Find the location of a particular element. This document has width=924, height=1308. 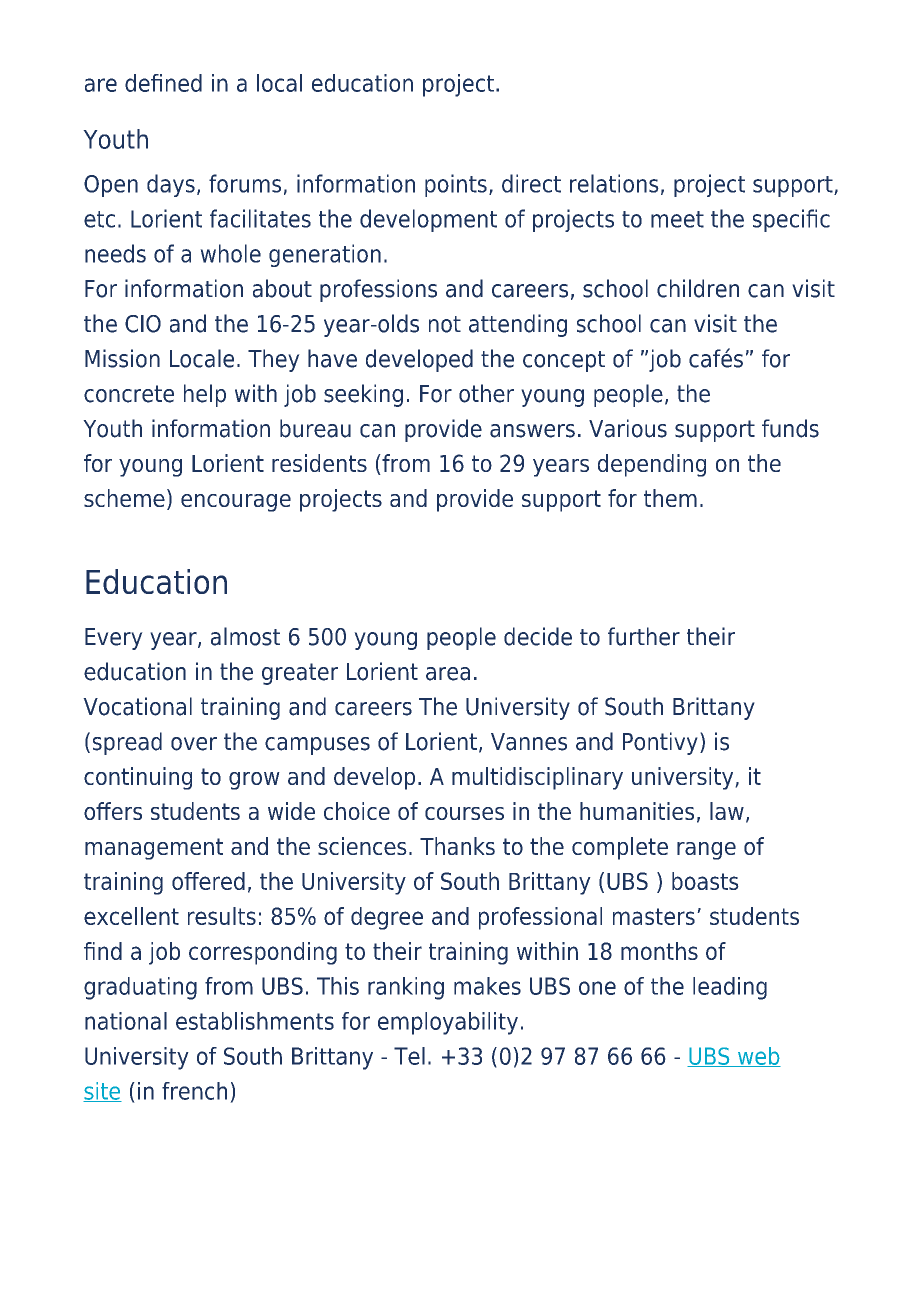

meet is located at coordinates (677, 219).
